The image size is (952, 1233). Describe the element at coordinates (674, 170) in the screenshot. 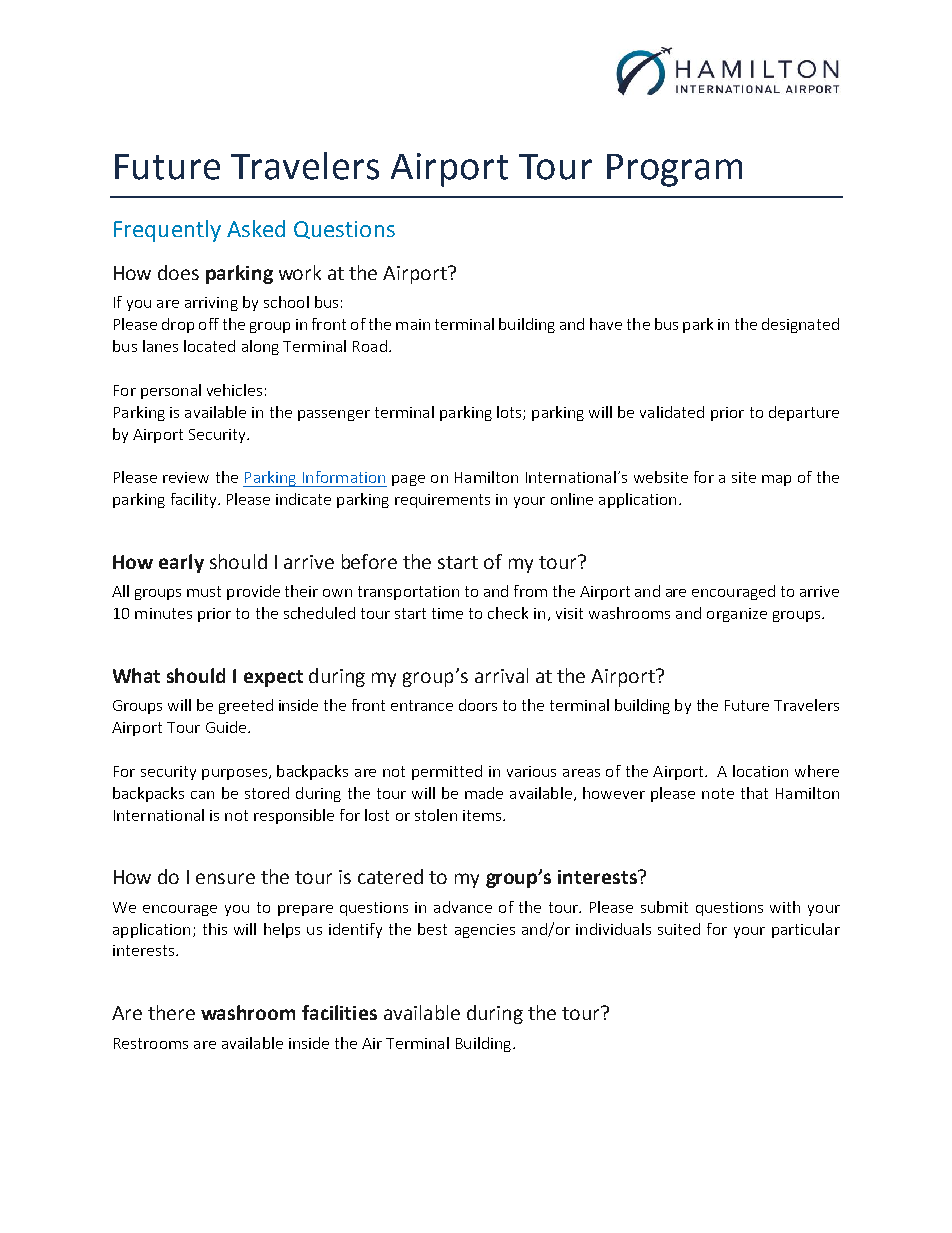

I see `Program` at that location.
